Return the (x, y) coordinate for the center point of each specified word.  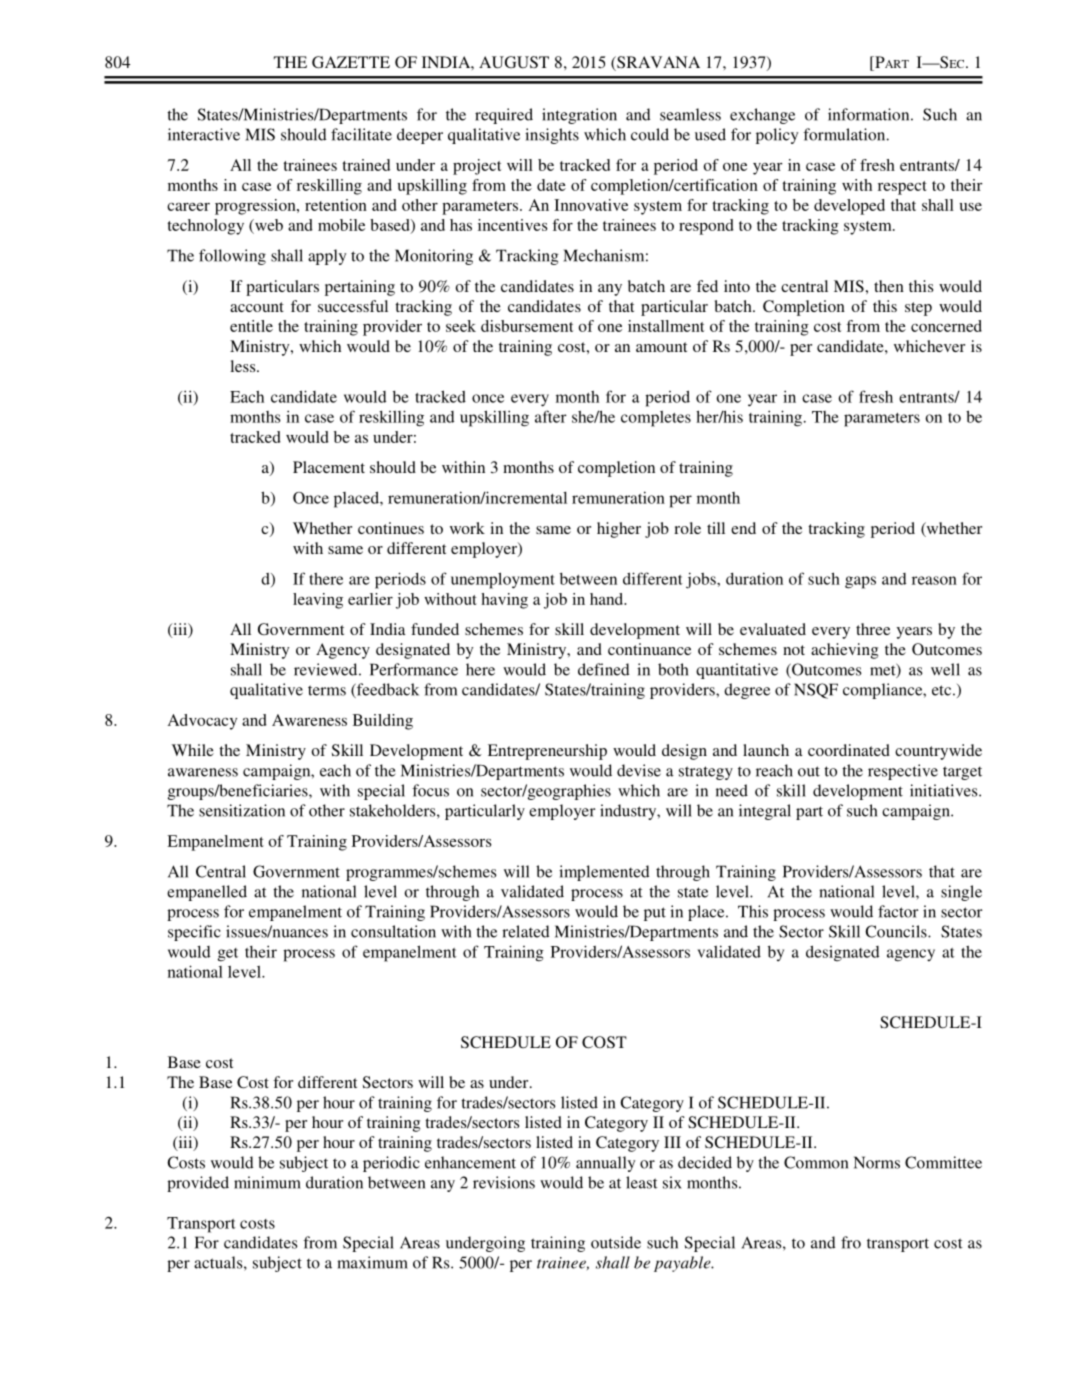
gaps (860, 582)
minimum (267, 1182)
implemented (604, 873)
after (551, 416)
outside (616, 1242)
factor (898, 911)
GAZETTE (351, 62)
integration (579, 116)
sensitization (242, 810)
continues (391, 528)
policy (777, 136)
